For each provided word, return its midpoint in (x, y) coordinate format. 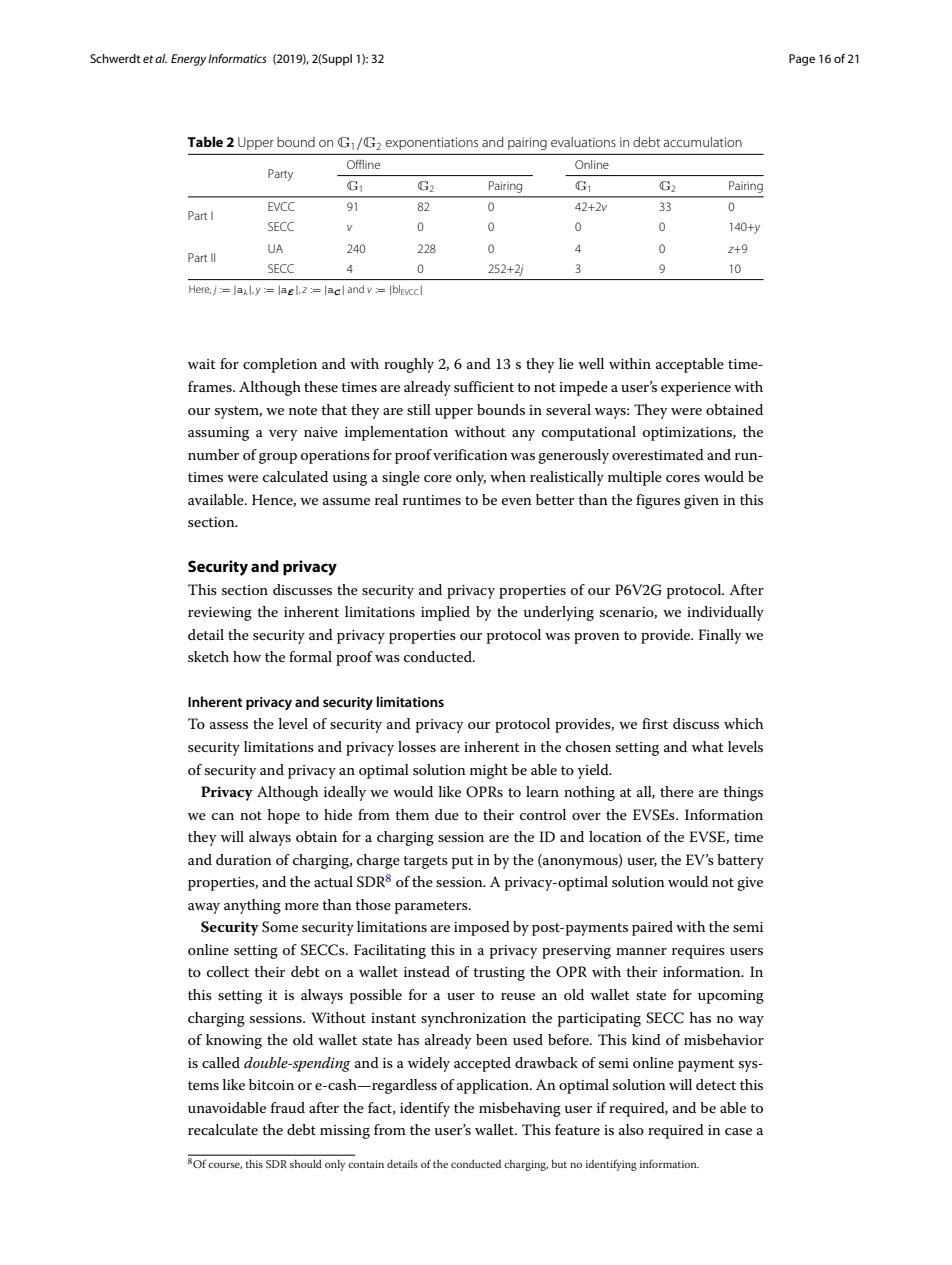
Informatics (237, 58)
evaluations (583, 142)
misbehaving (520, 1109)
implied (445, 613)
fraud (288, 1107)
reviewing (220, 614)
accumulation (703, 142)
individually (725, 613)
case (738, 1131)
